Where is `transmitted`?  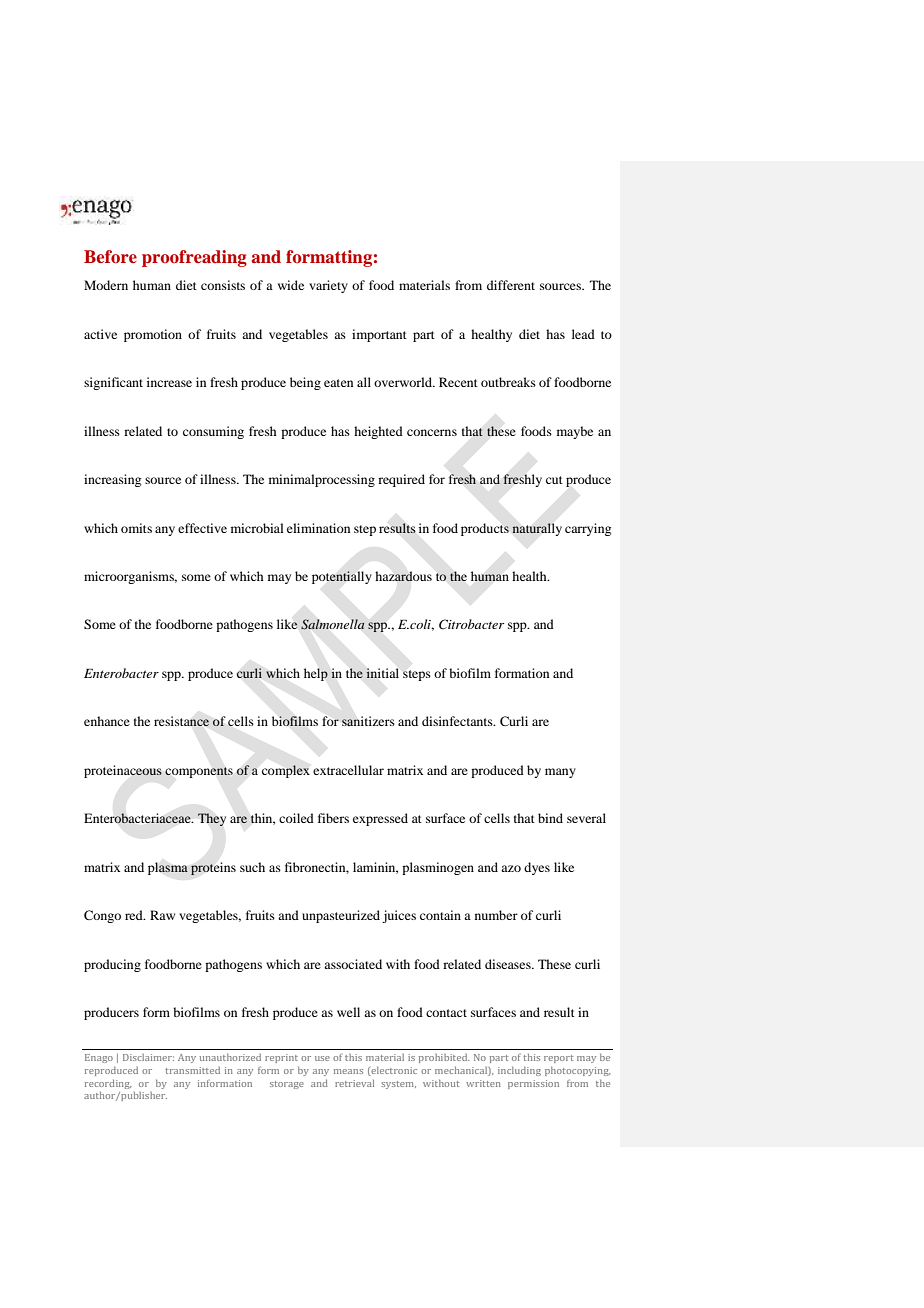 transmitted is located at coordinates (192, 1070).
